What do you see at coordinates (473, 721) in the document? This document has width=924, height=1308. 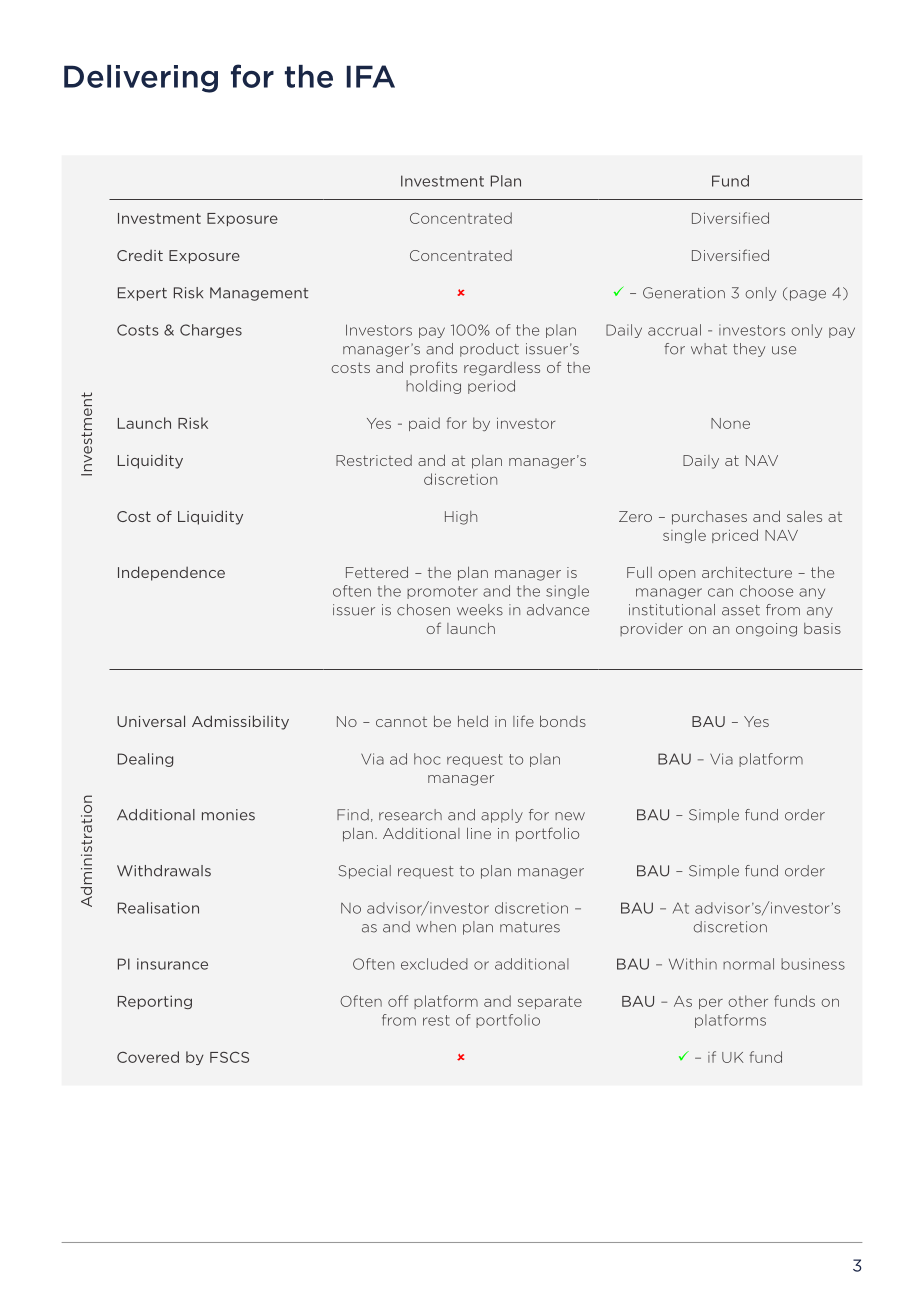 I see `held` at bounding box center [473, 721].
